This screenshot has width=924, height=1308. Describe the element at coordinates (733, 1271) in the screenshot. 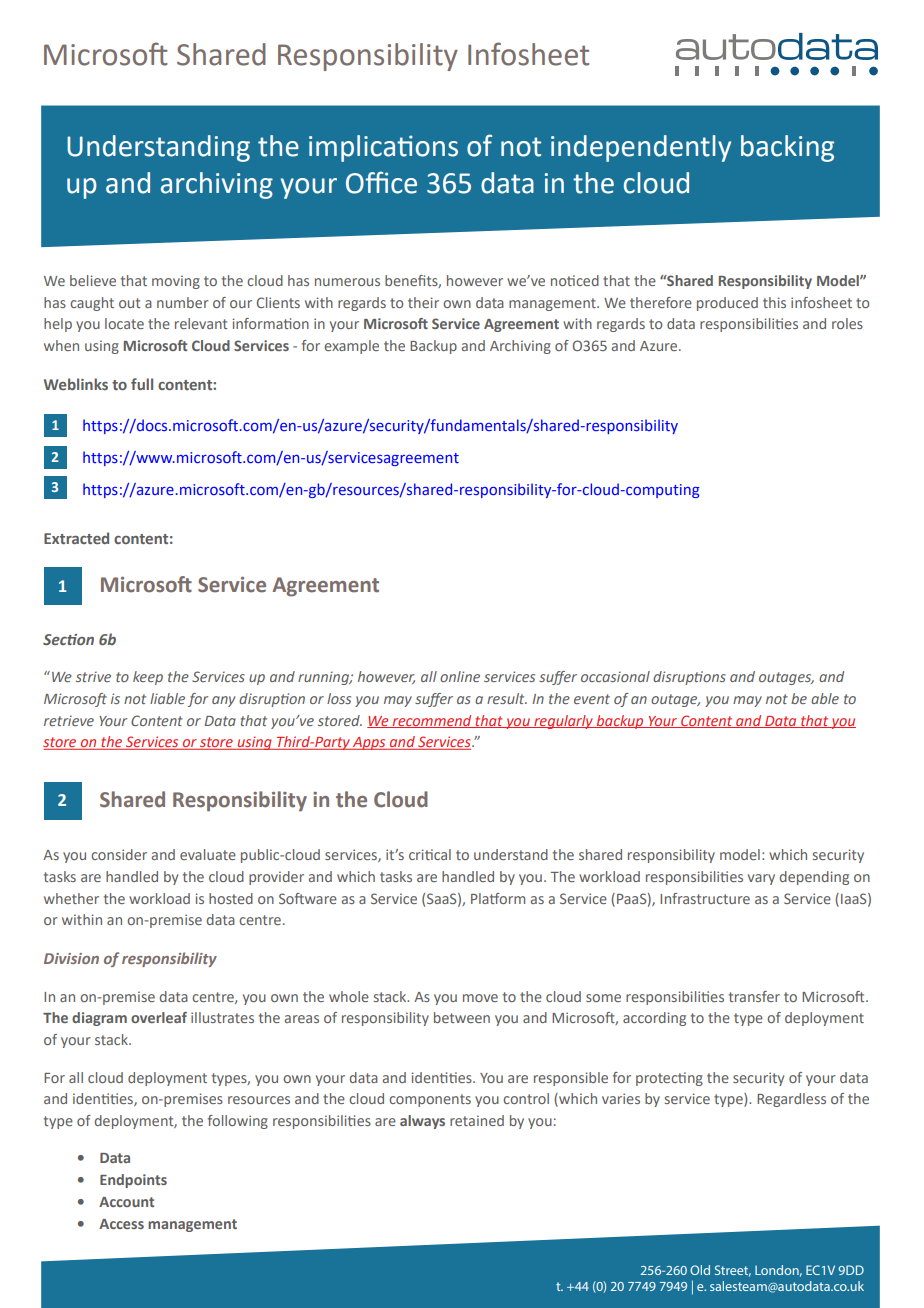

I see `Street` at that location.
